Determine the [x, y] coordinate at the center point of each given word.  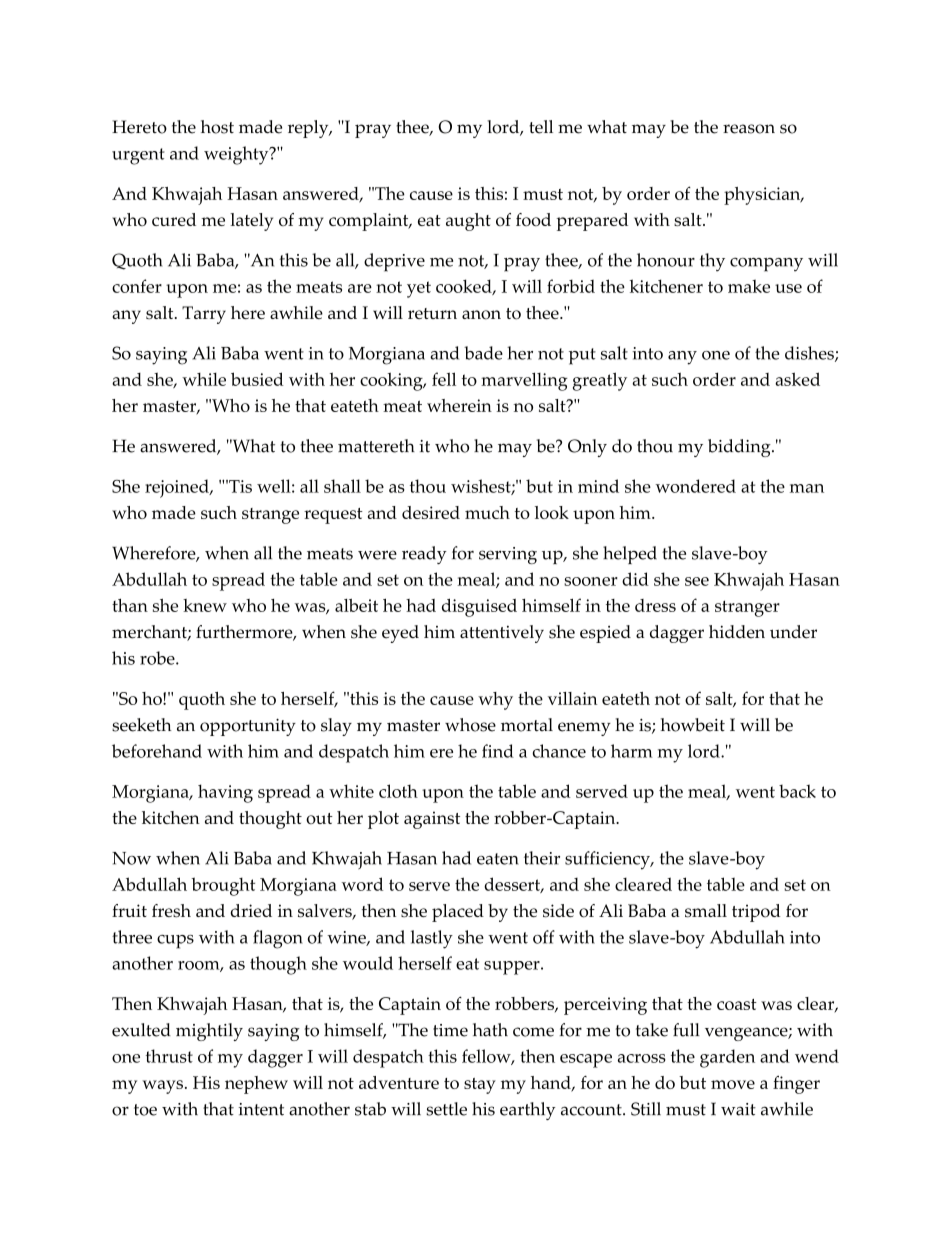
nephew [256, 1085]
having [225, 793]
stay [480, 1086]
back [797, 791]
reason [749, 129]
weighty [237, 155]
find [498, 751]
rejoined [178, 488]
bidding [740, 448]
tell [541, 127]
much [487, 512]
